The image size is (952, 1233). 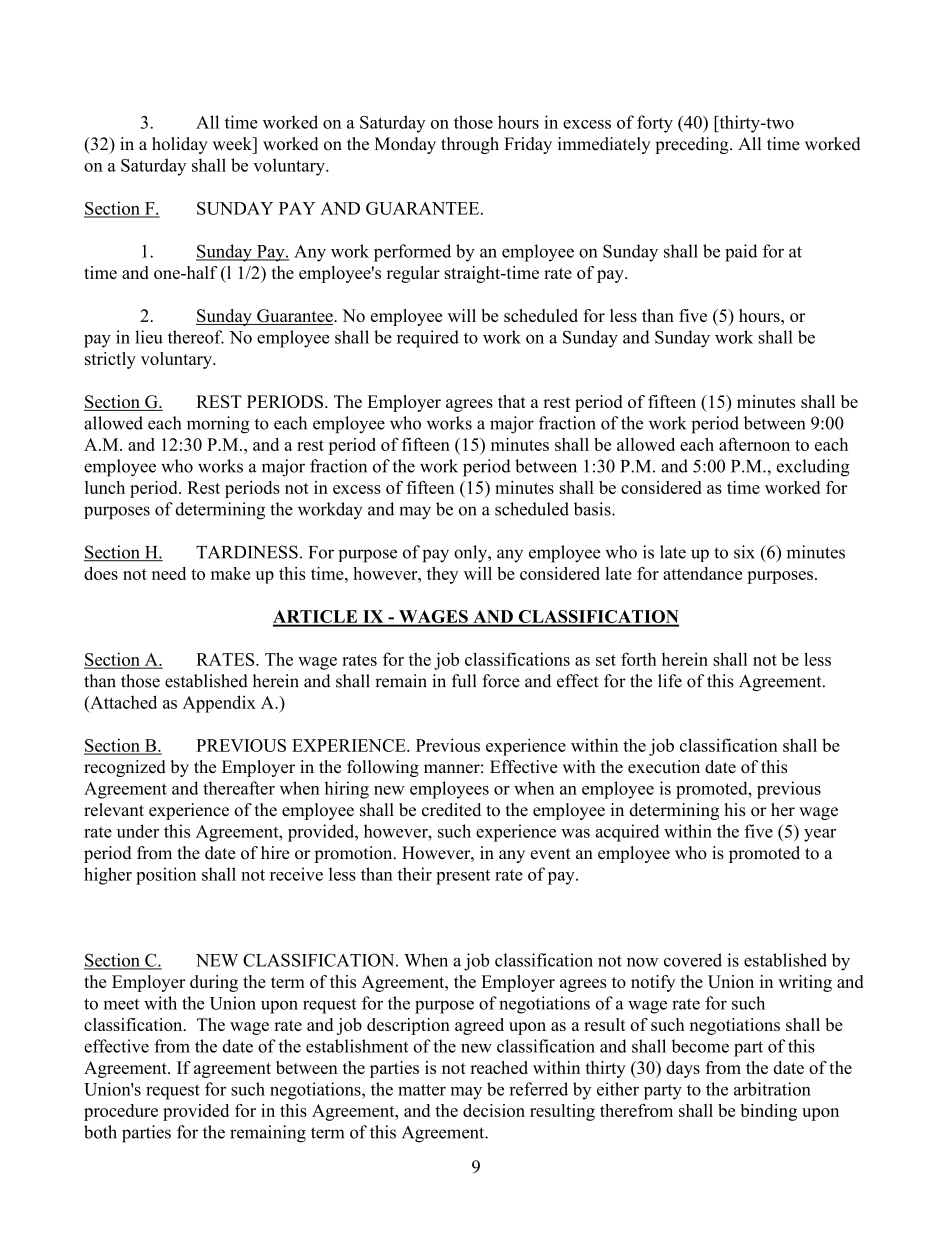 I want to click on execution, so click(x=664, y=767).
